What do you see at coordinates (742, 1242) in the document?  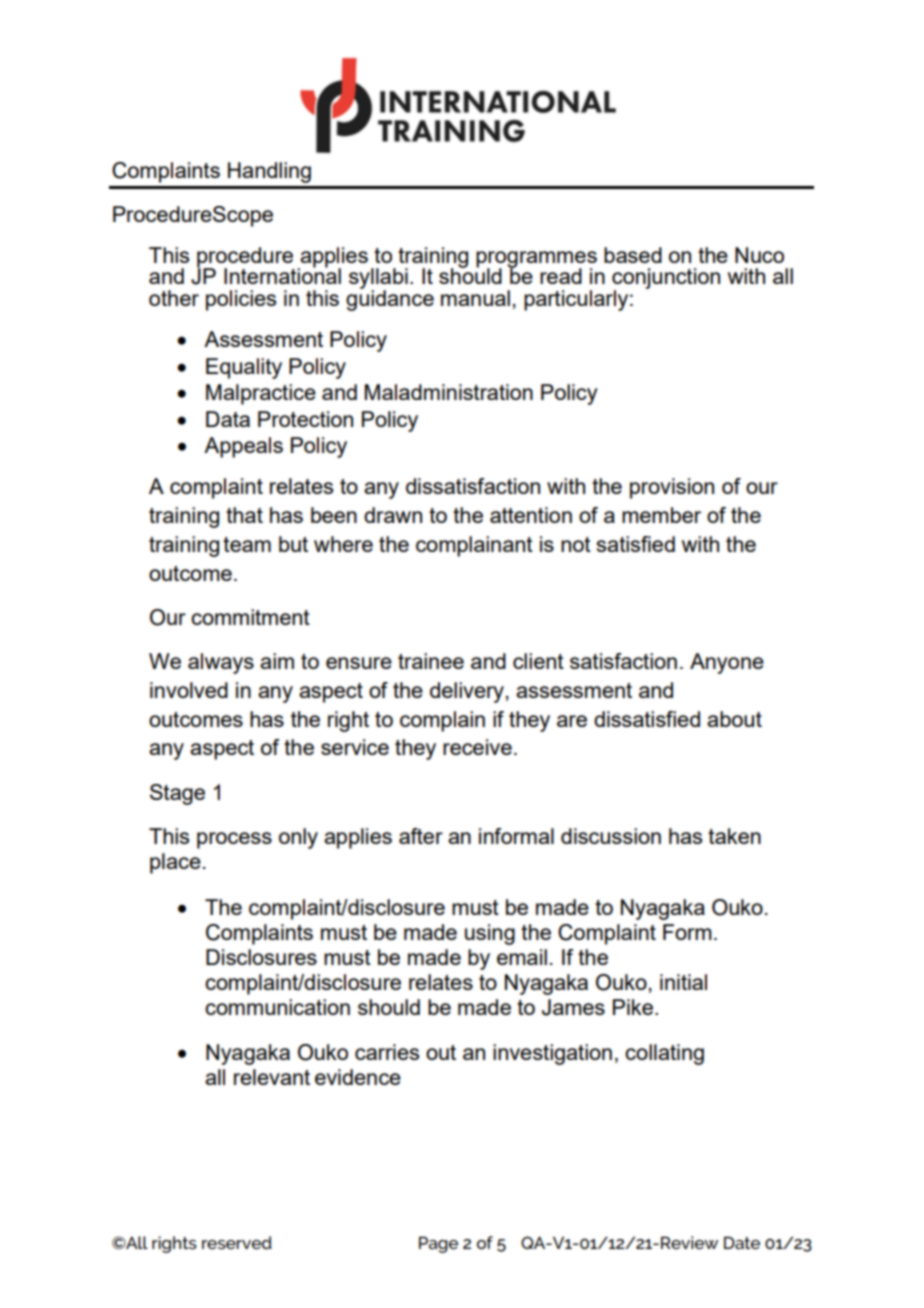 I see `Date` at bounding box center [742, 1242].
